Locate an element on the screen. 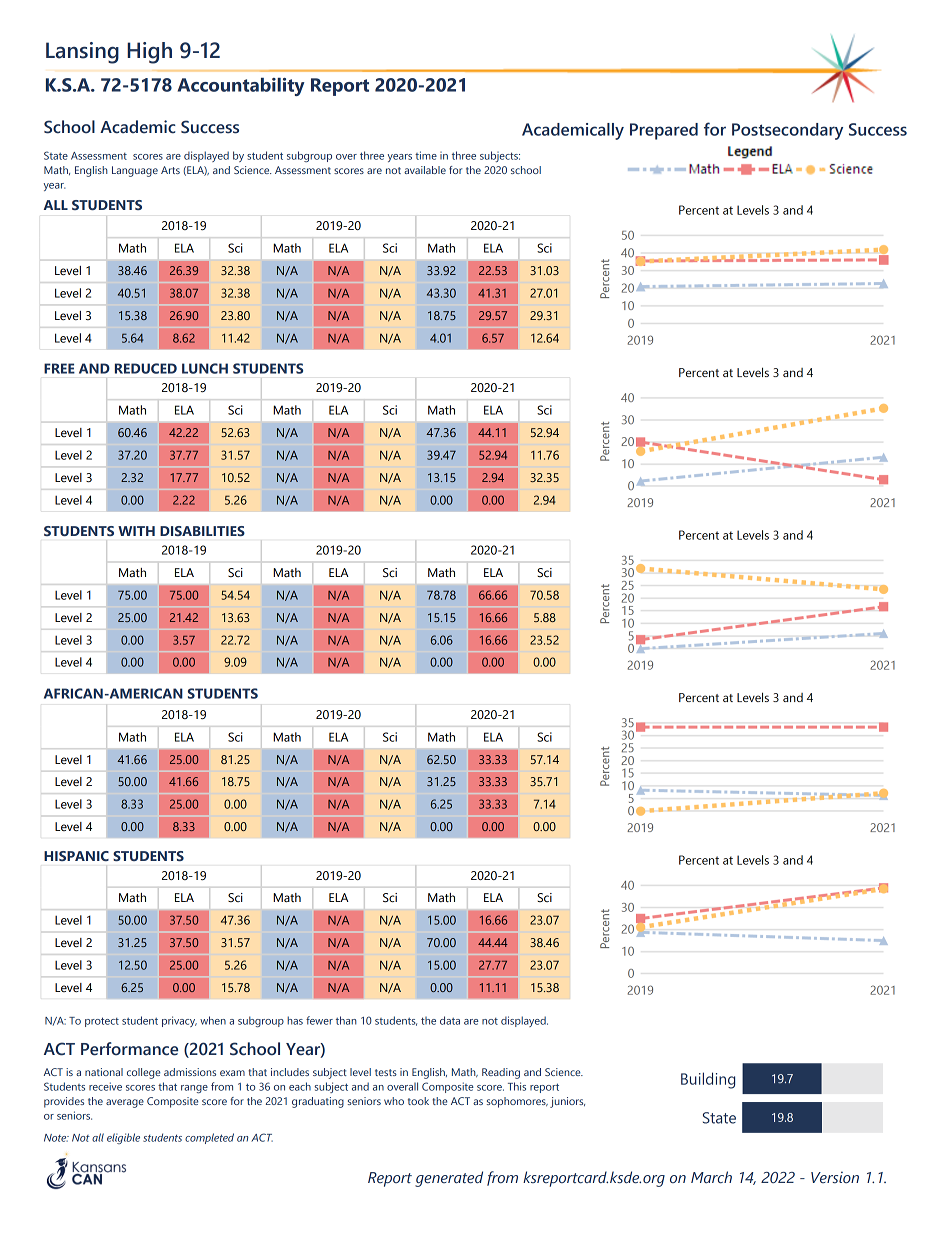  WITH is located at coordinates (136, 531).
